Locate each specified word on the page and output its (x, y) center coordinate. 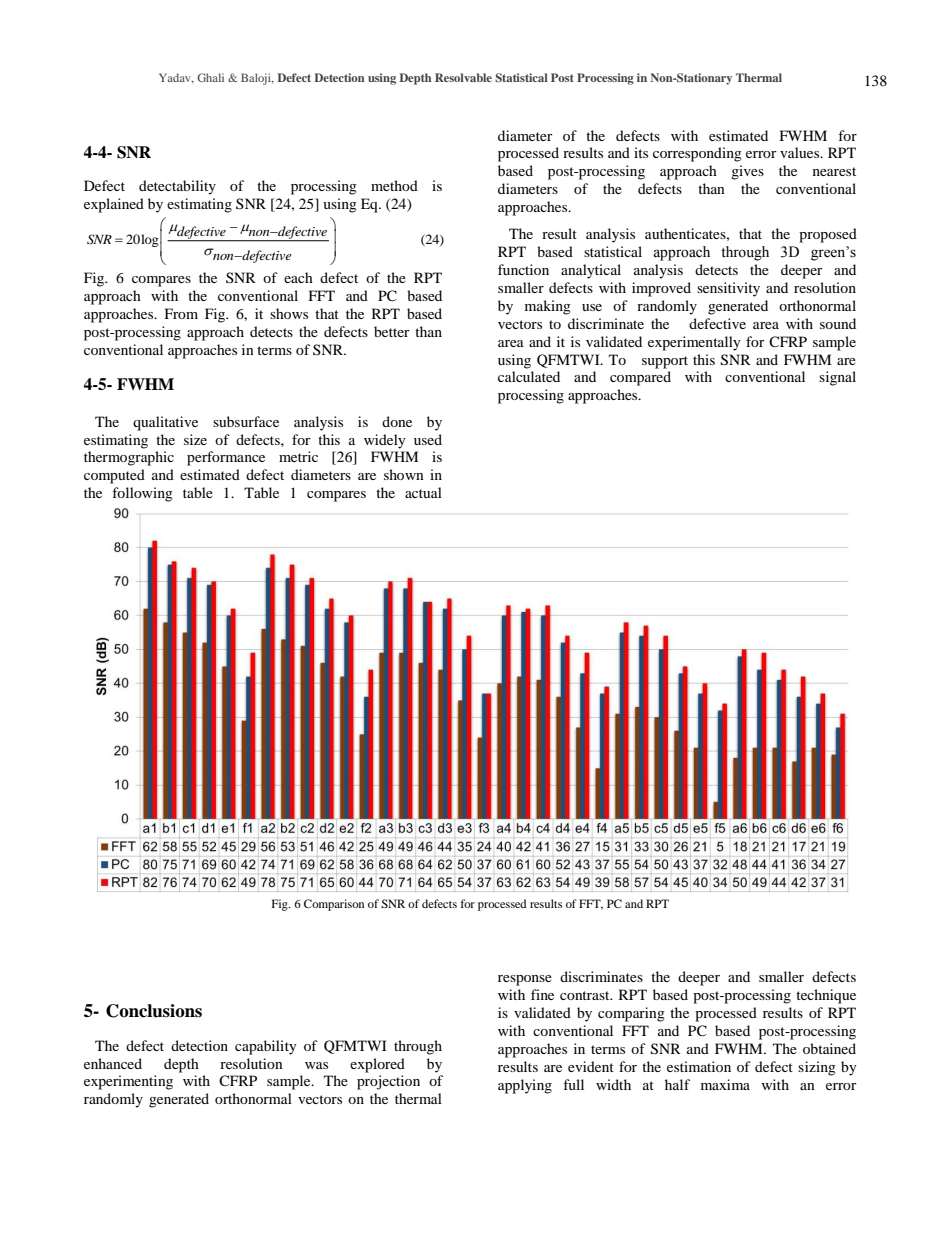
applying (525, 1086)
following (142, 494)
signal (837, 378)
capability (266, 1047)
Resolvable (463, 77)
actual (423, 492)
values (801, 152)
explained (114, 205)
